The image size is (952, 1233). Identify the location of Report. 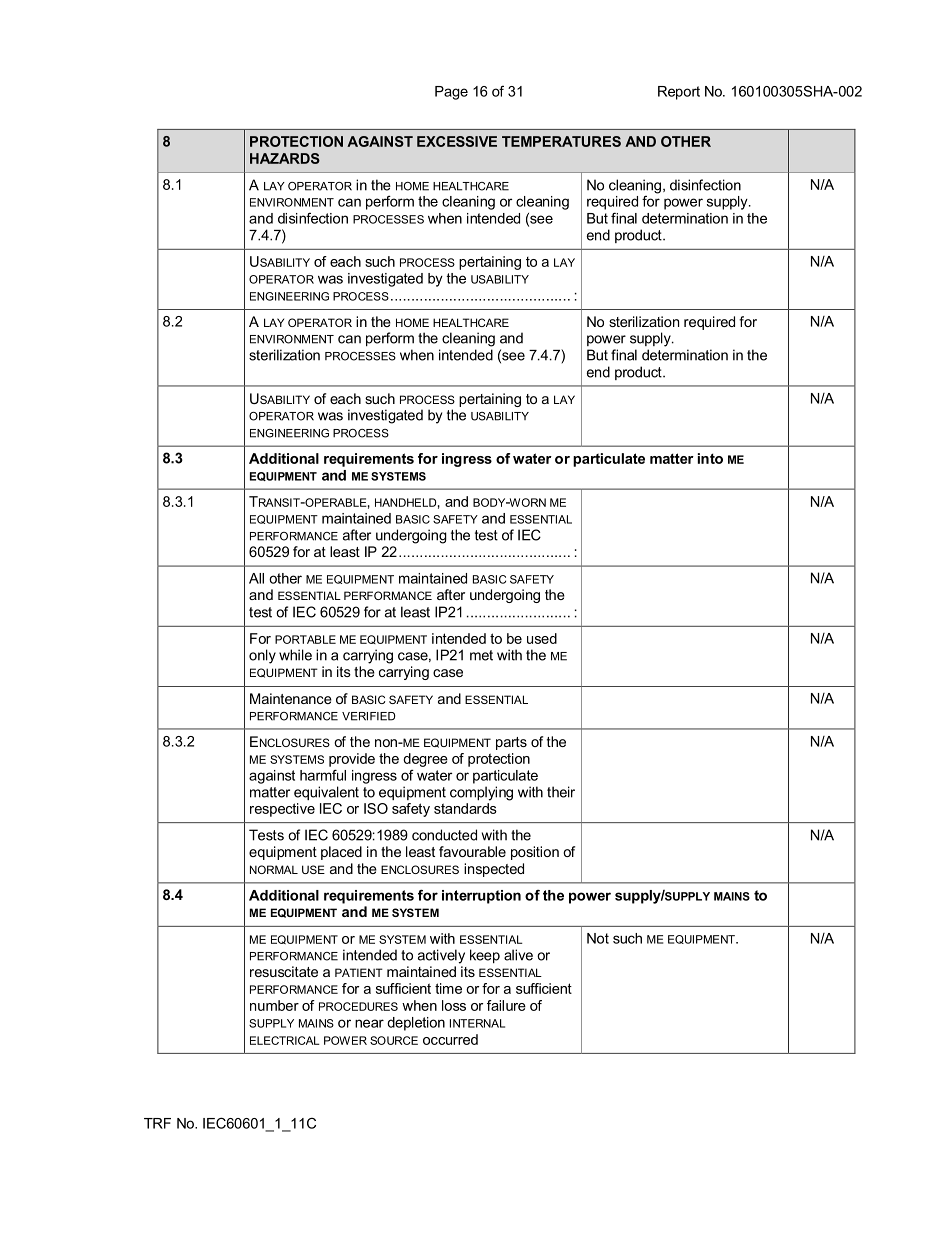
(679, 93).
